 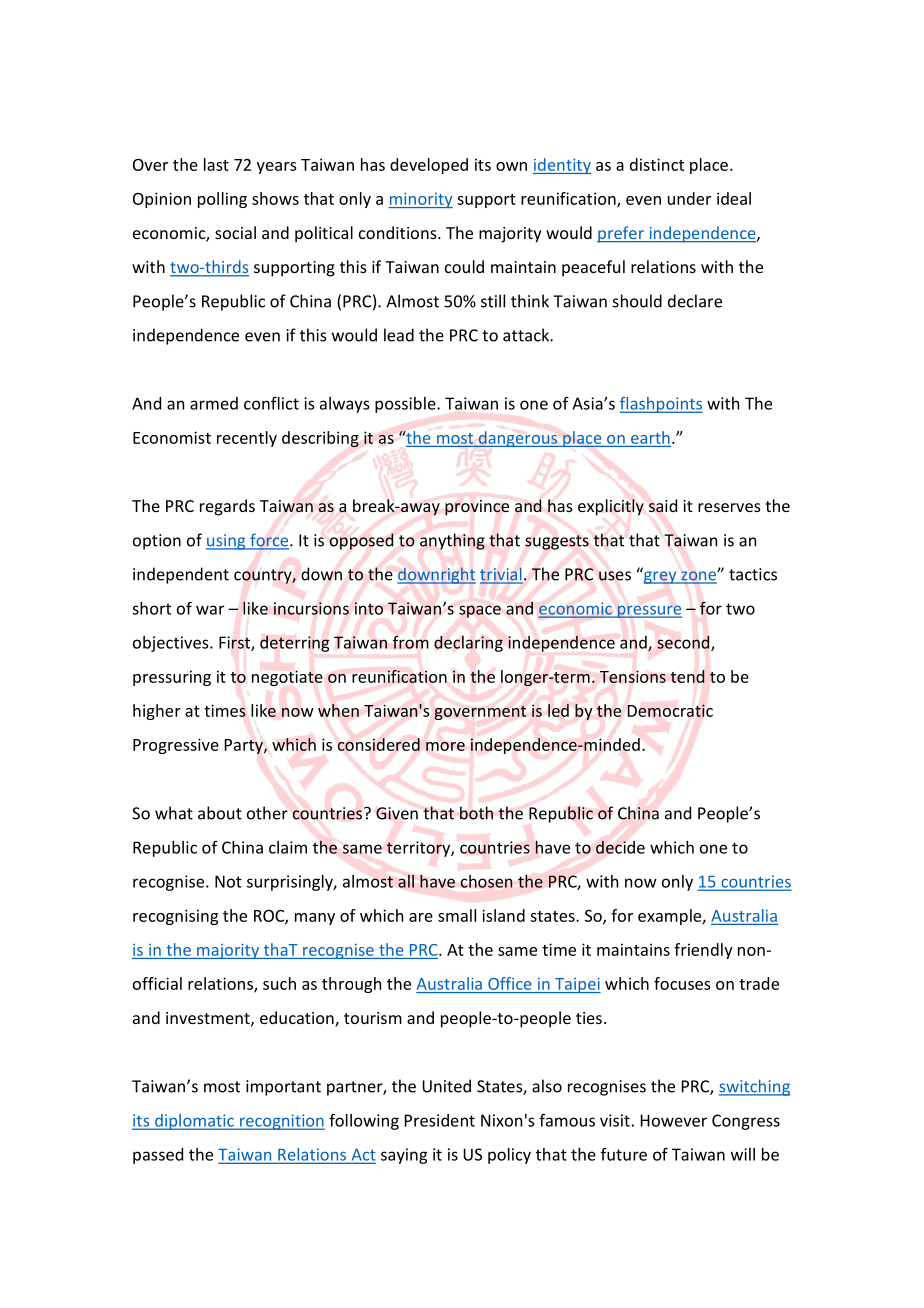 What do you see at coordinates (468, 643) in the screenshot?
I see `declaring` at bounding box center [468, 643].
